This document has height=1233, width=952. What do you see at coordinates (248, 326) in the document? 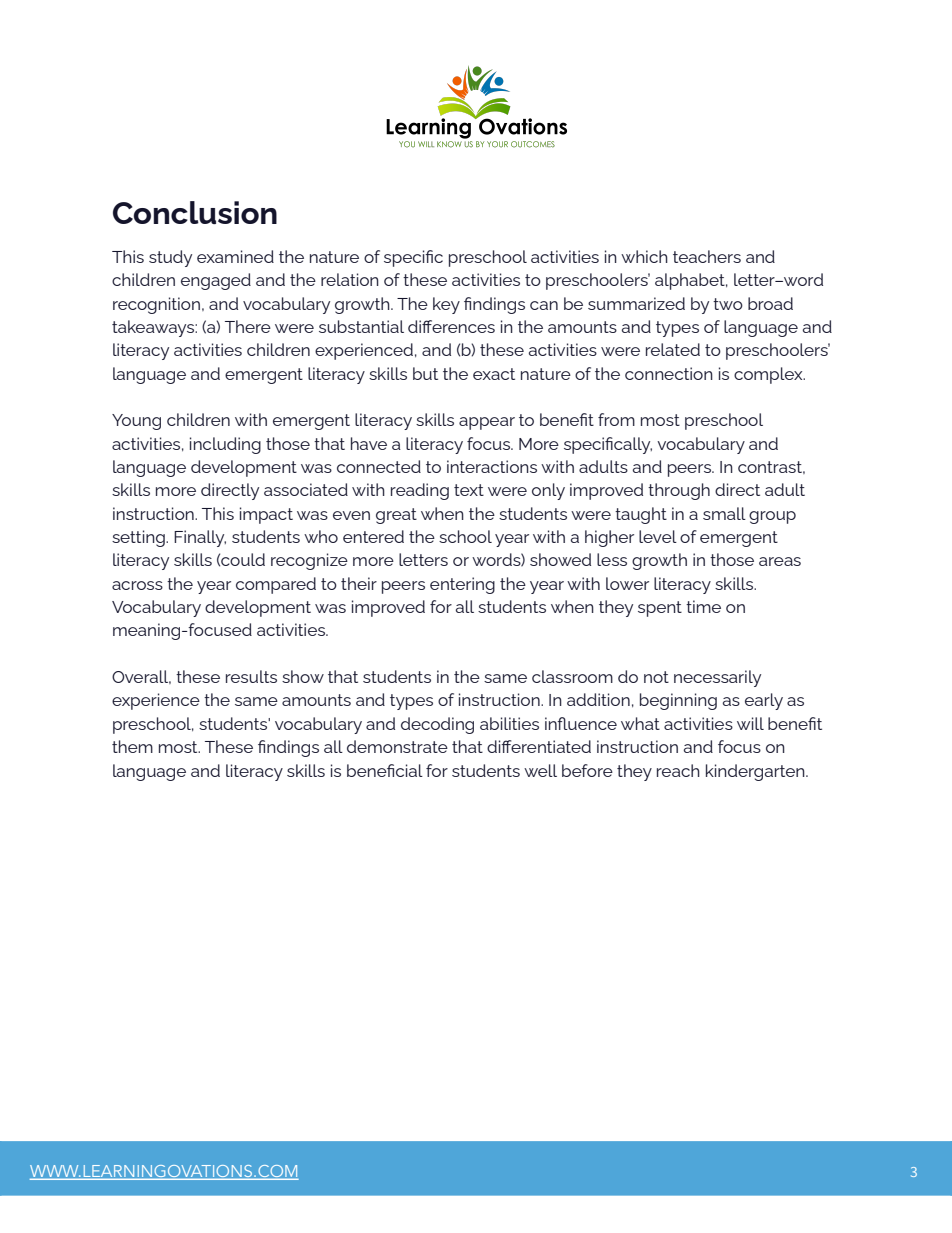
I see `There` at bounding box center [248, 326].
